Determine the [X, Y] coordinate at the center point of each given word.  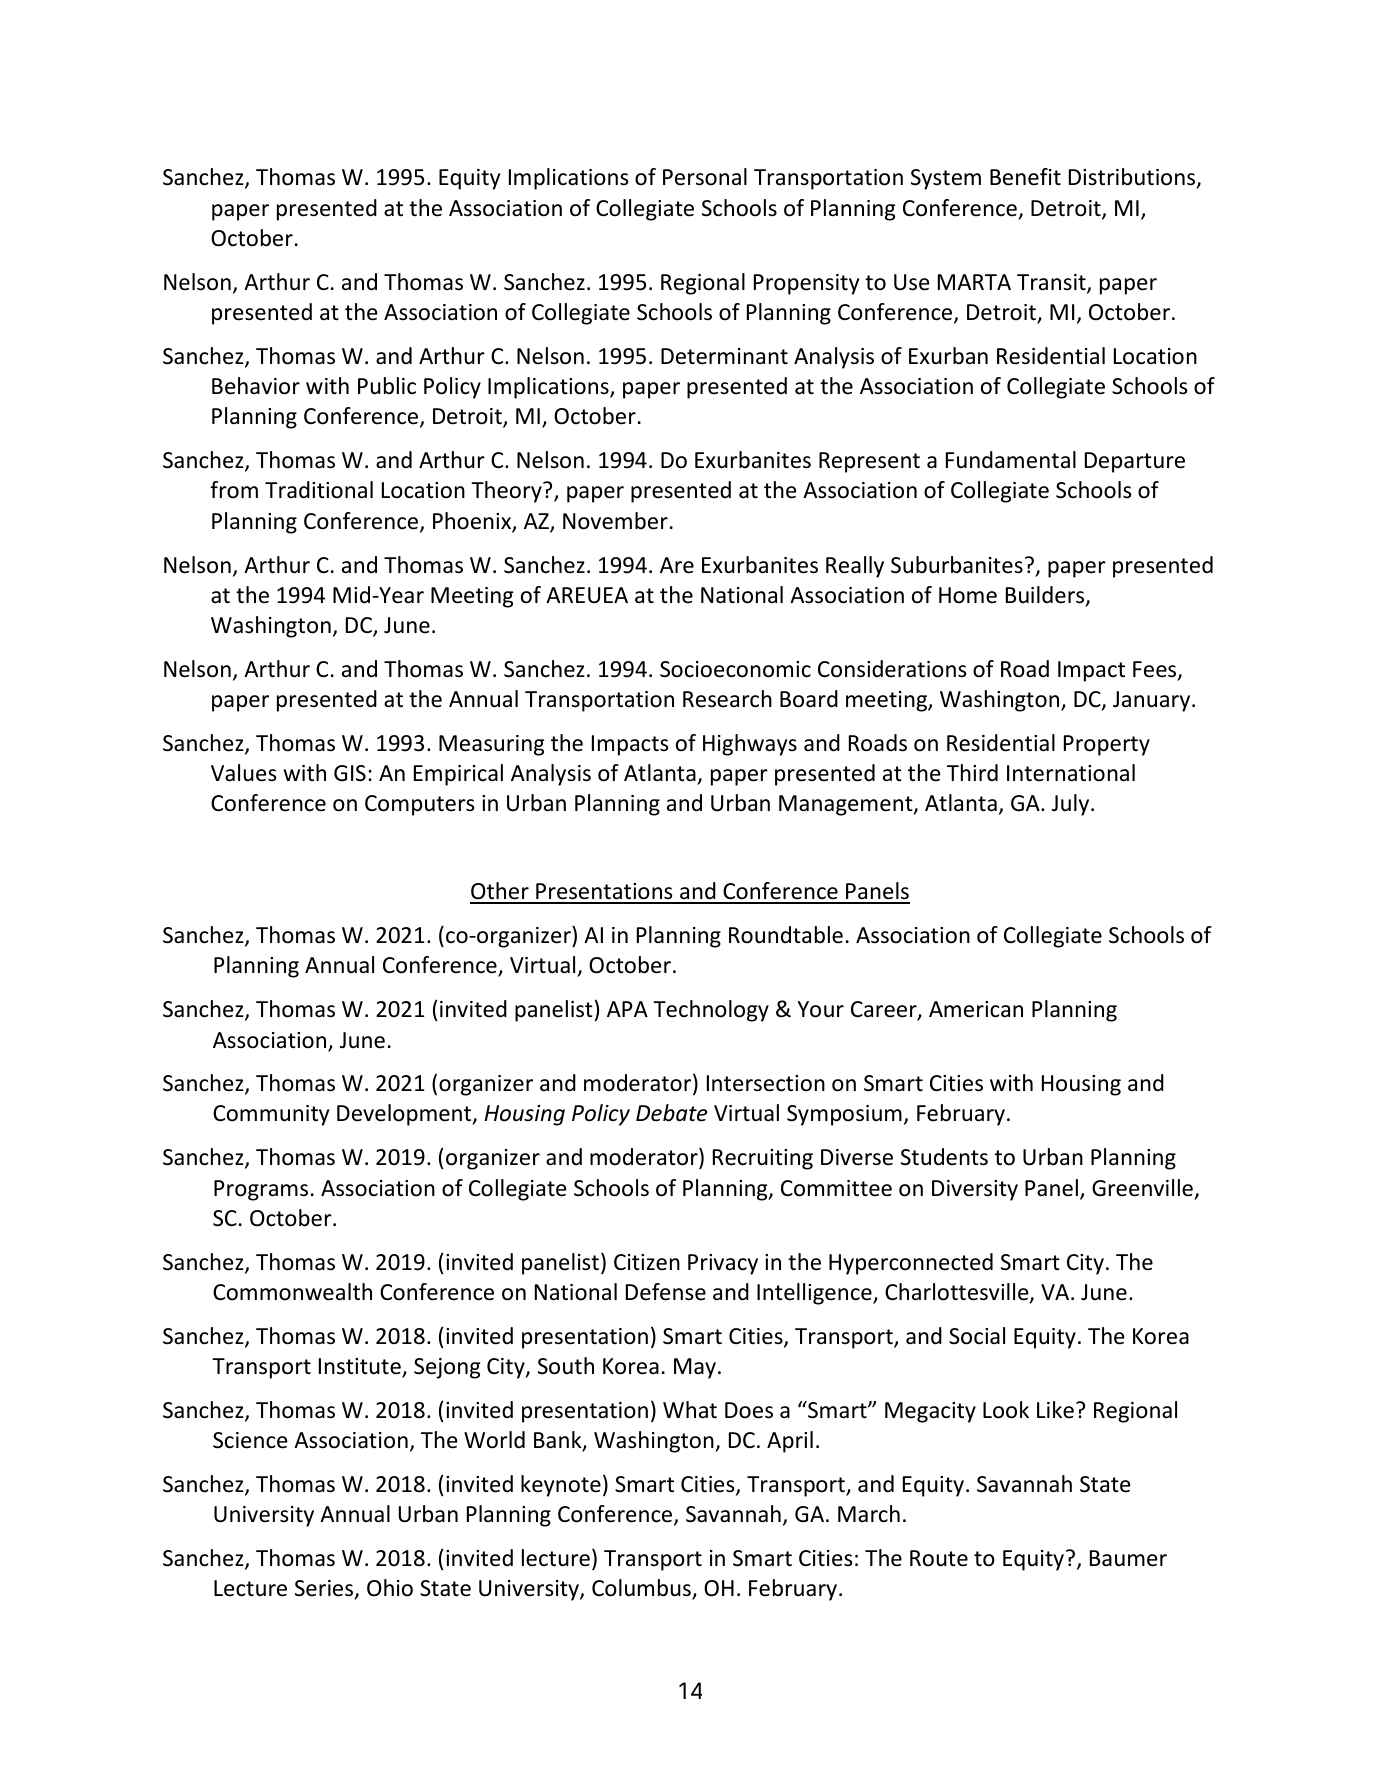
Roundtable [786, 935]
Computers [419, 805]
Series [325, 1589]
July [1072, 805]
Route [939, 1558]
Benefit [1025, 177]
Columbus [642, 1589]
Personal [705, 177]
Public [387, 386]
